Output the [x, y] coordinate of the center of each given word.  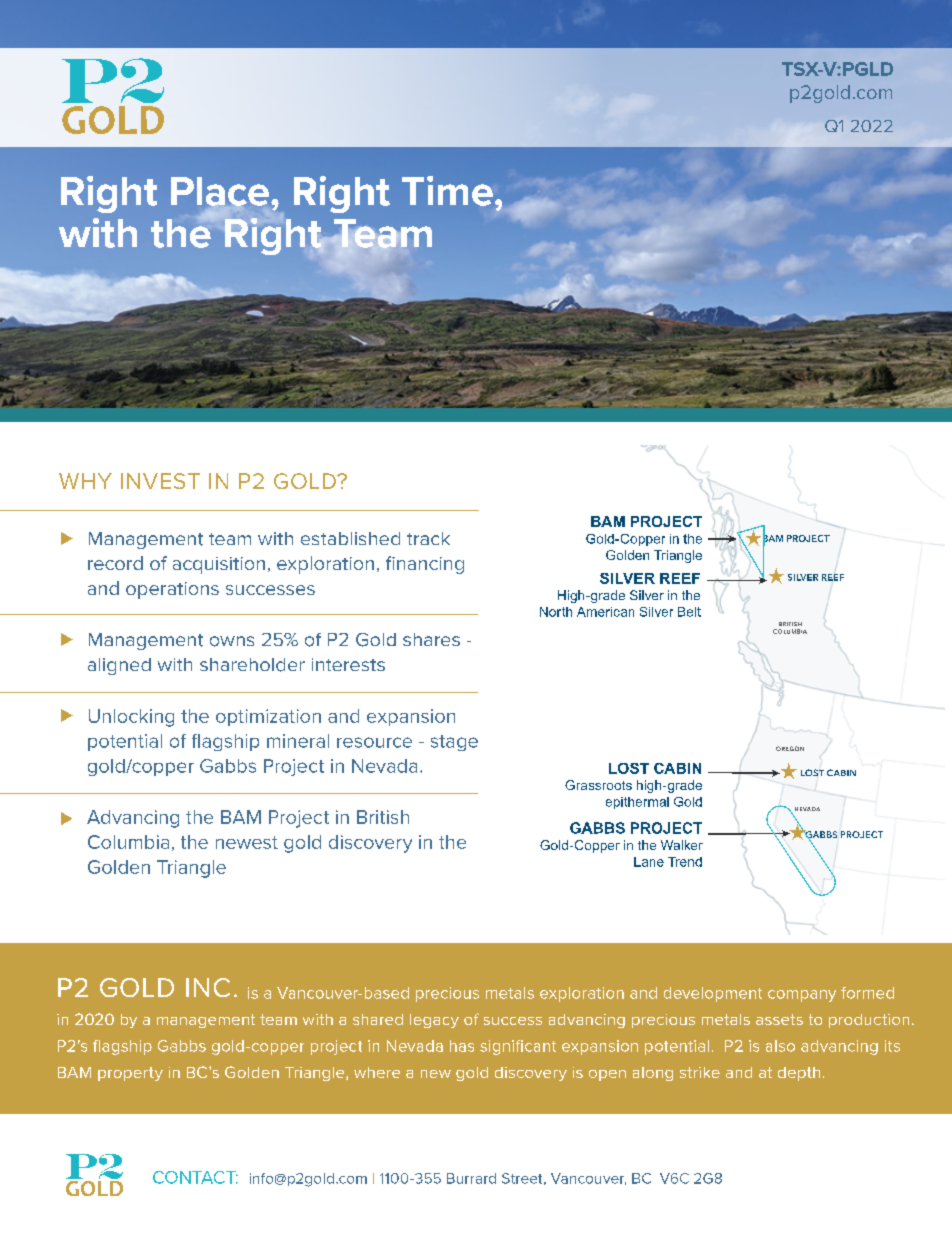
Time [447, 191]
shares [431, 639]
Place [220, 192]
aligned [119, 666]
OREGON [790, 748]
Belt [689, 612]
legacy [434, 1021]
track [428, 538]
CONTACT [195, 1177]
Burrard [471, 1178]
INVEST [160, 481]
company [802, 996]
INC [208, 987]
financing [425, 565]
